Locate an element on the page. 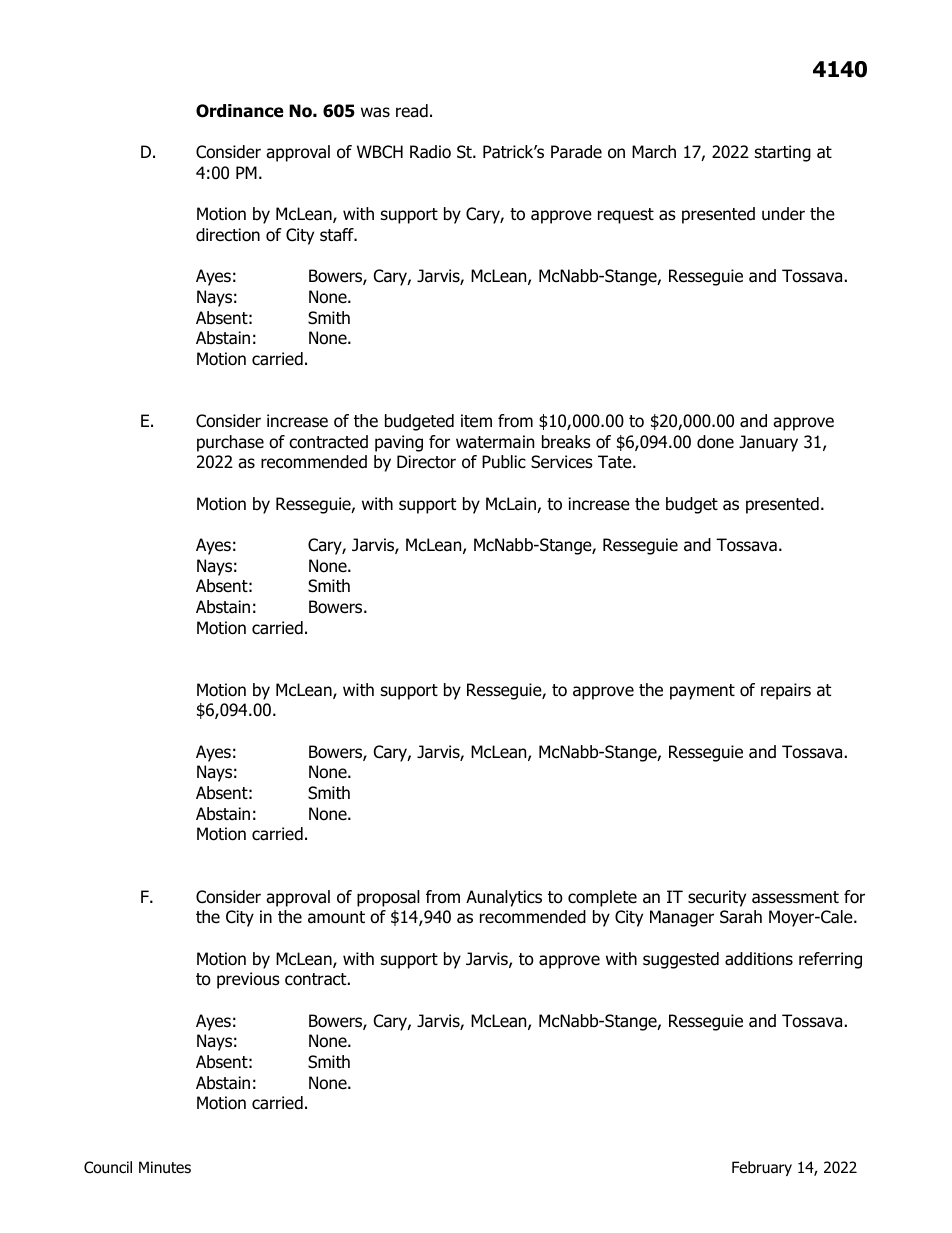 Image resolution: width=952 pixels, height=1233 pixels. repairs is located at coordinates (786, 691).
